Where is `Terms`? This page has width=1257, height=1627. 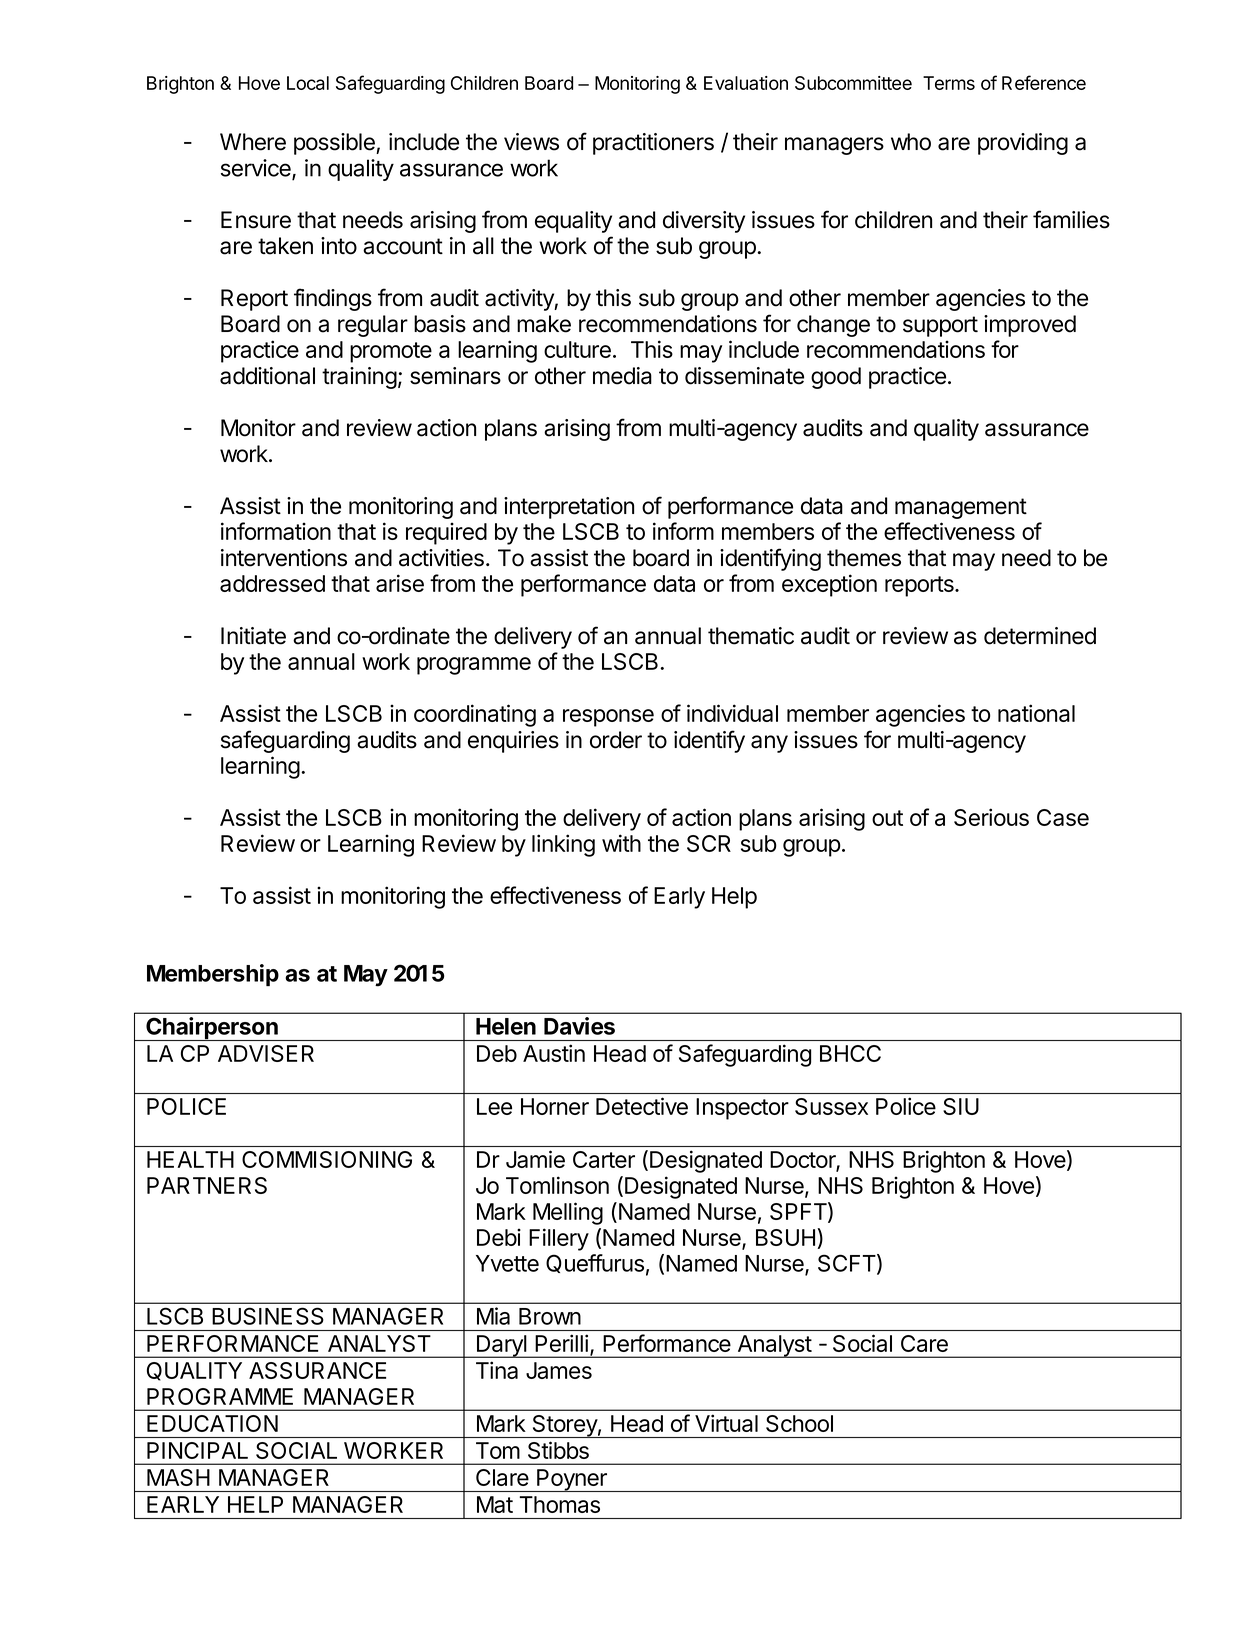
Terms is located at coordinates (949, 83).
